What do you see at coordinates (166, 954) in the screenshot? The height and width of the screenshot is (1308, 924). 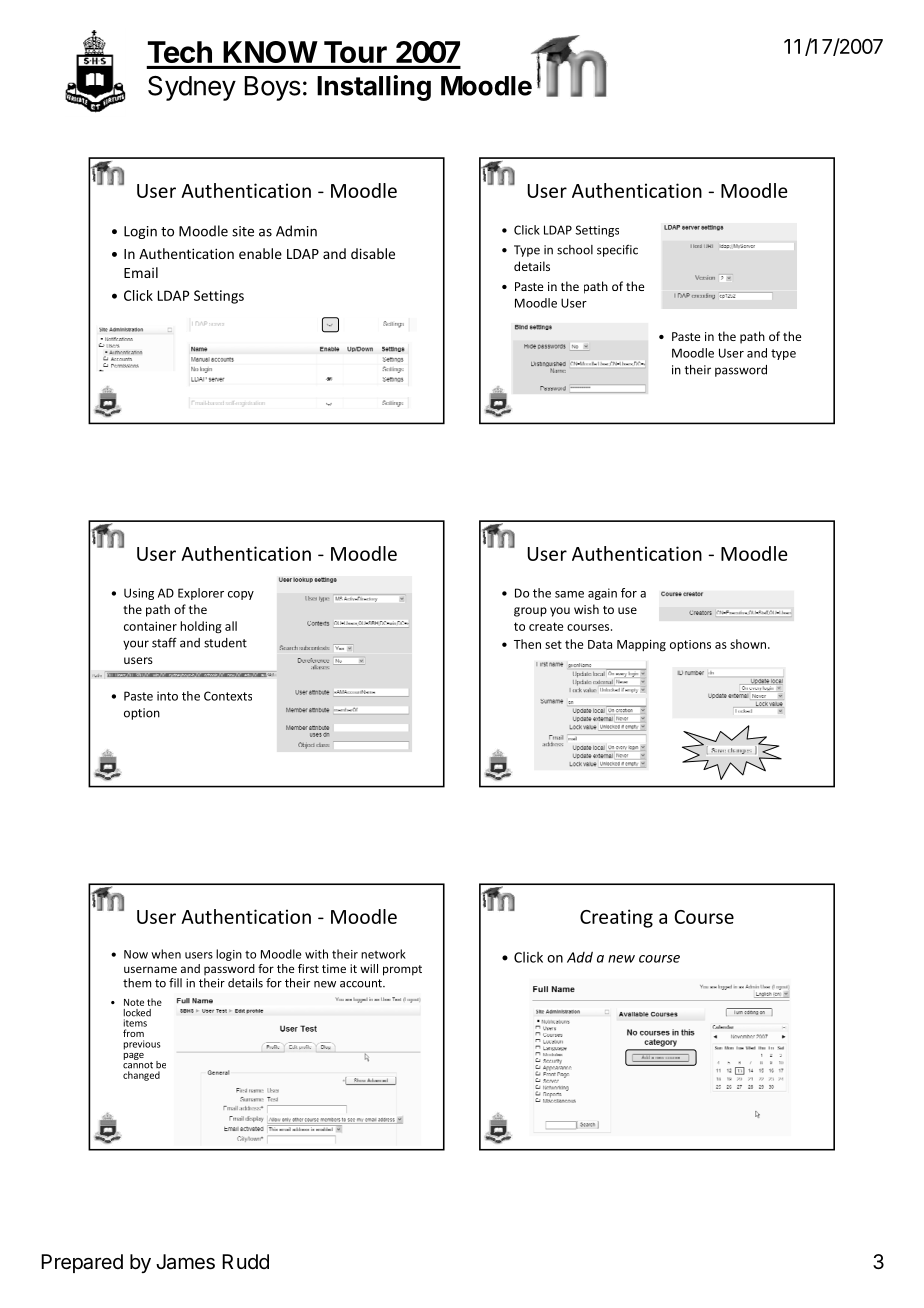 I see `when` at bounding box center [166, 954].
